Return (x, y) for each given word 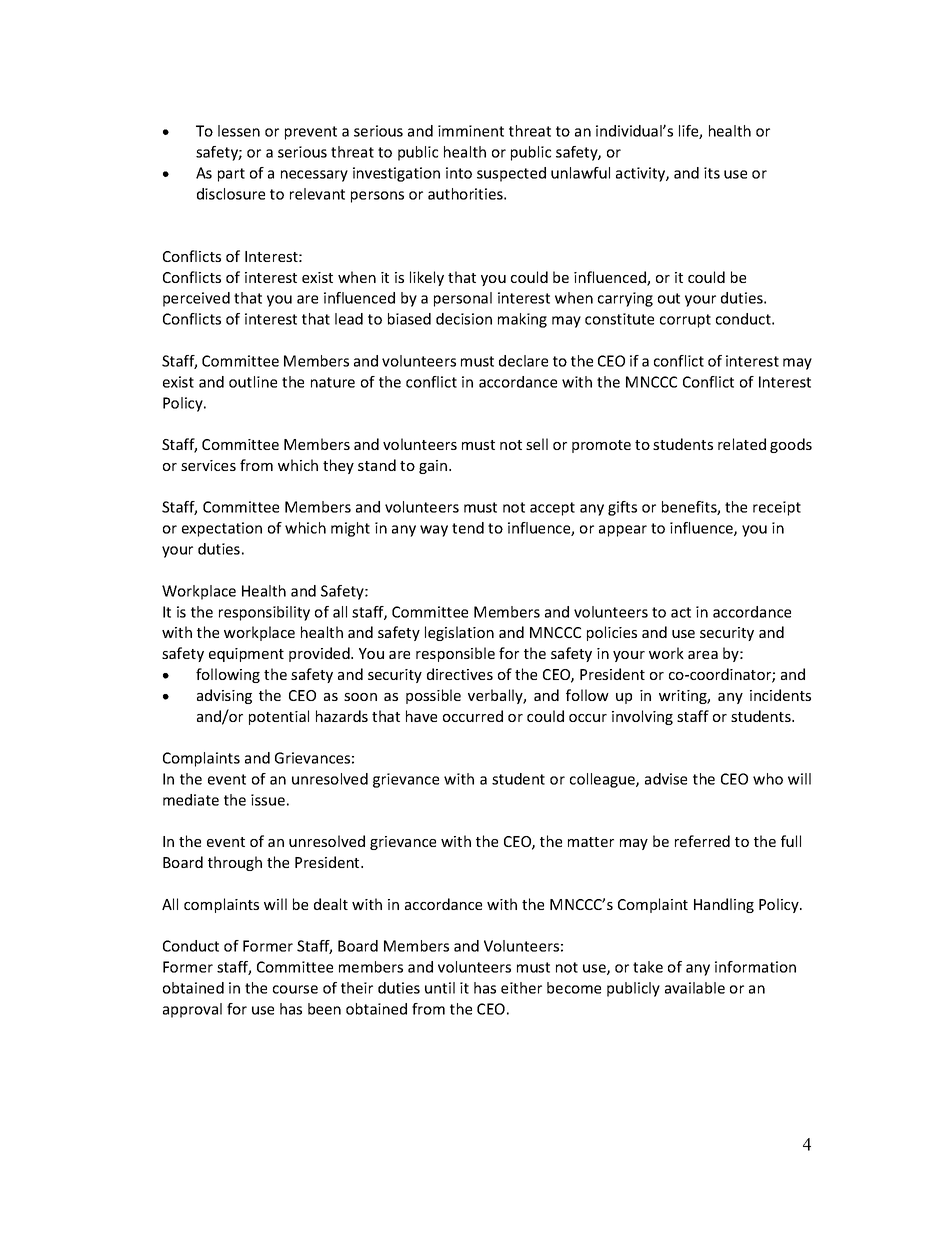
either (521, 988)
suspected (511, 174)
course (295, 989)
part (231, 175)
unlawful (580, 173)
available (695, 988)
